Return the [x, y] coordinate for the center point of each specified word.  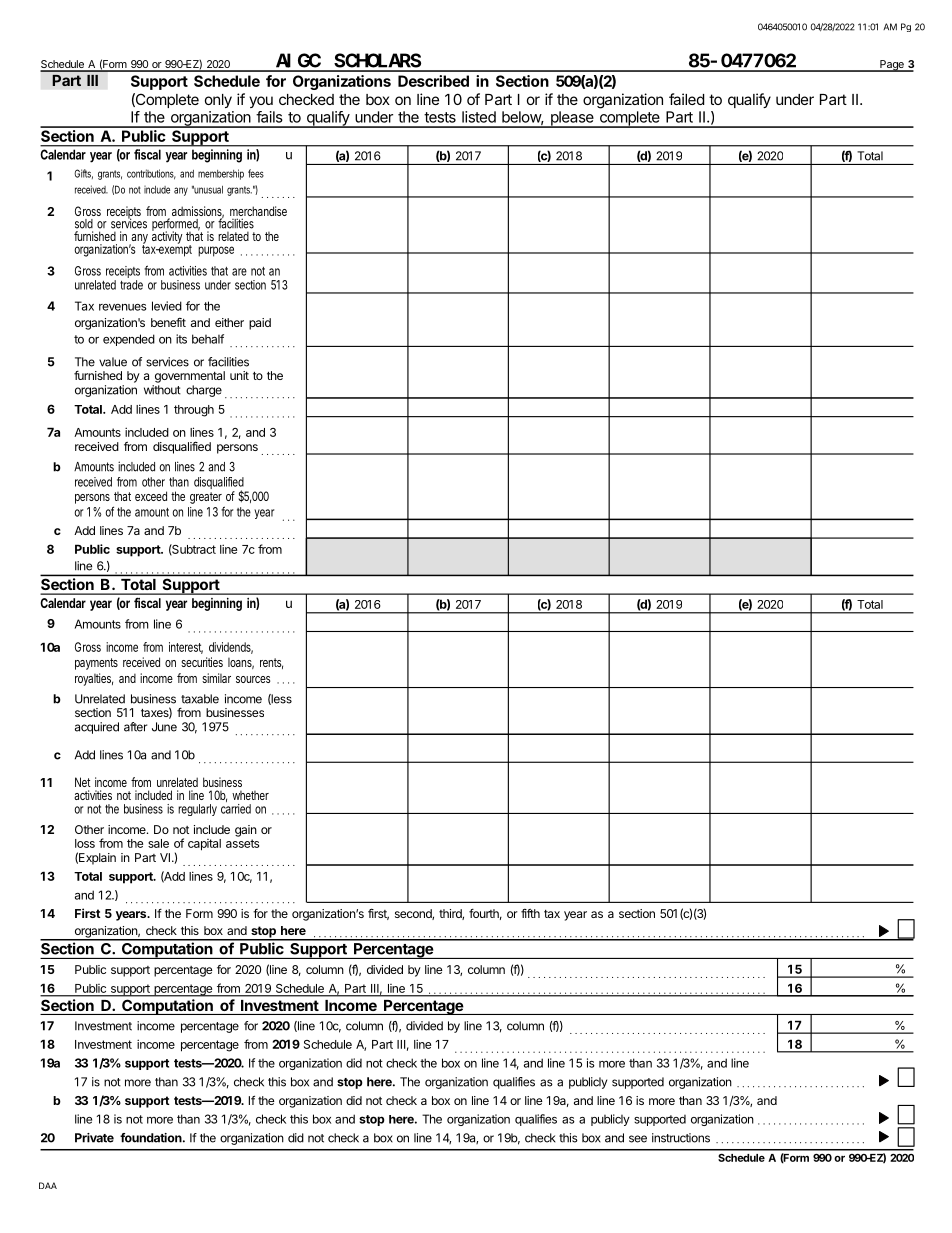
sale [158, 843]
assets [242, 843]
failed [686, 99]
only [218, 101]
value [113, 362]
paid [260, 324]
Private [94, 1138]
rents [271, 663]
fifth [530, 913]
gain [246, 831]
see [638, 1139]
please [572, 119]
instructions [681, 1138]
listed [479, 117]
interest [186, 648]
